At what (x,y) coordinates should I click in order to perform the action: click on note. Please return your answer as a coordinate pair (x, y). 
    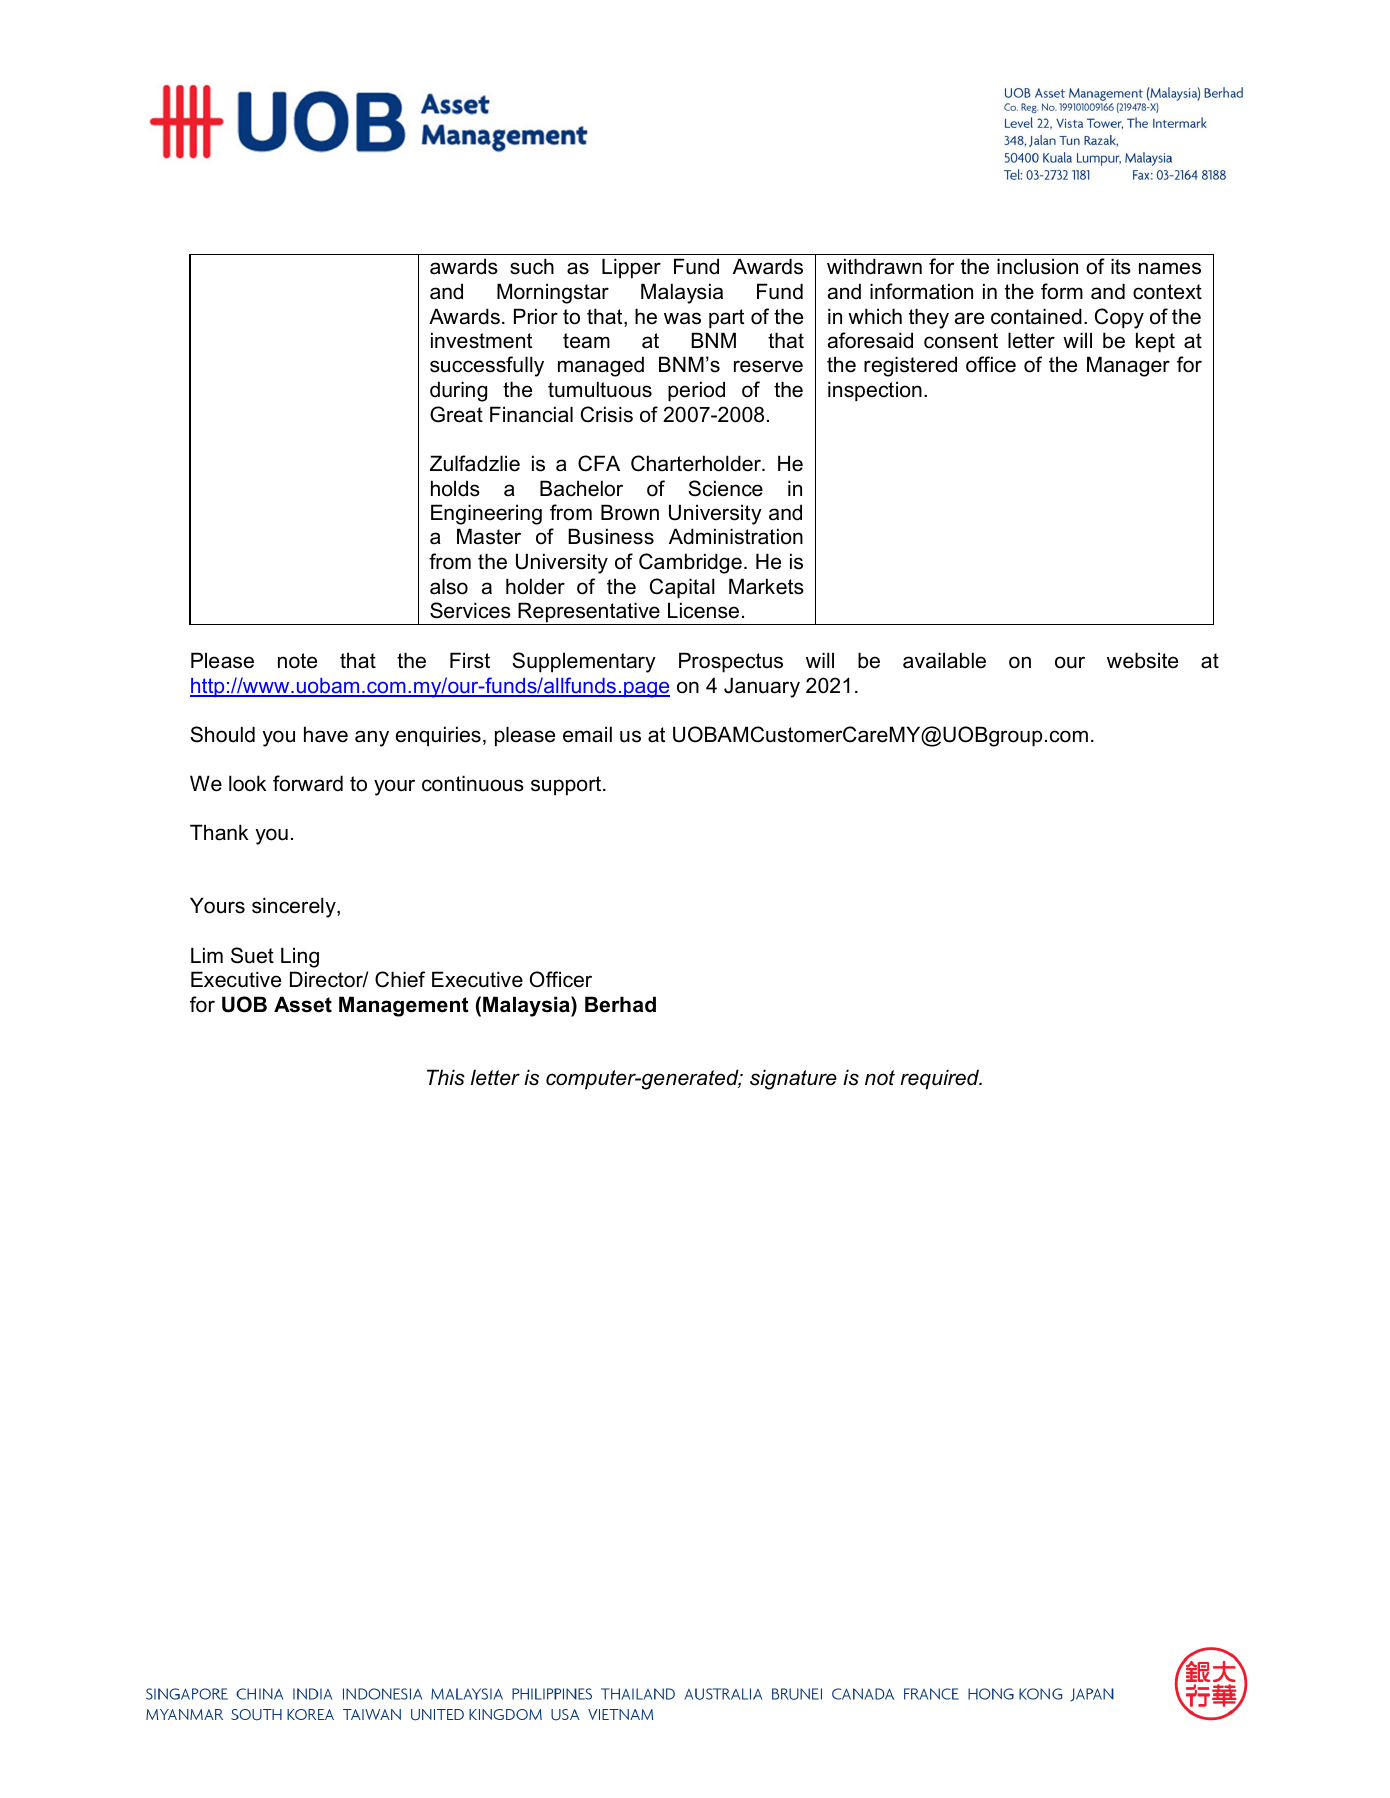
    Looking at the image, I should click on (297, 661).
